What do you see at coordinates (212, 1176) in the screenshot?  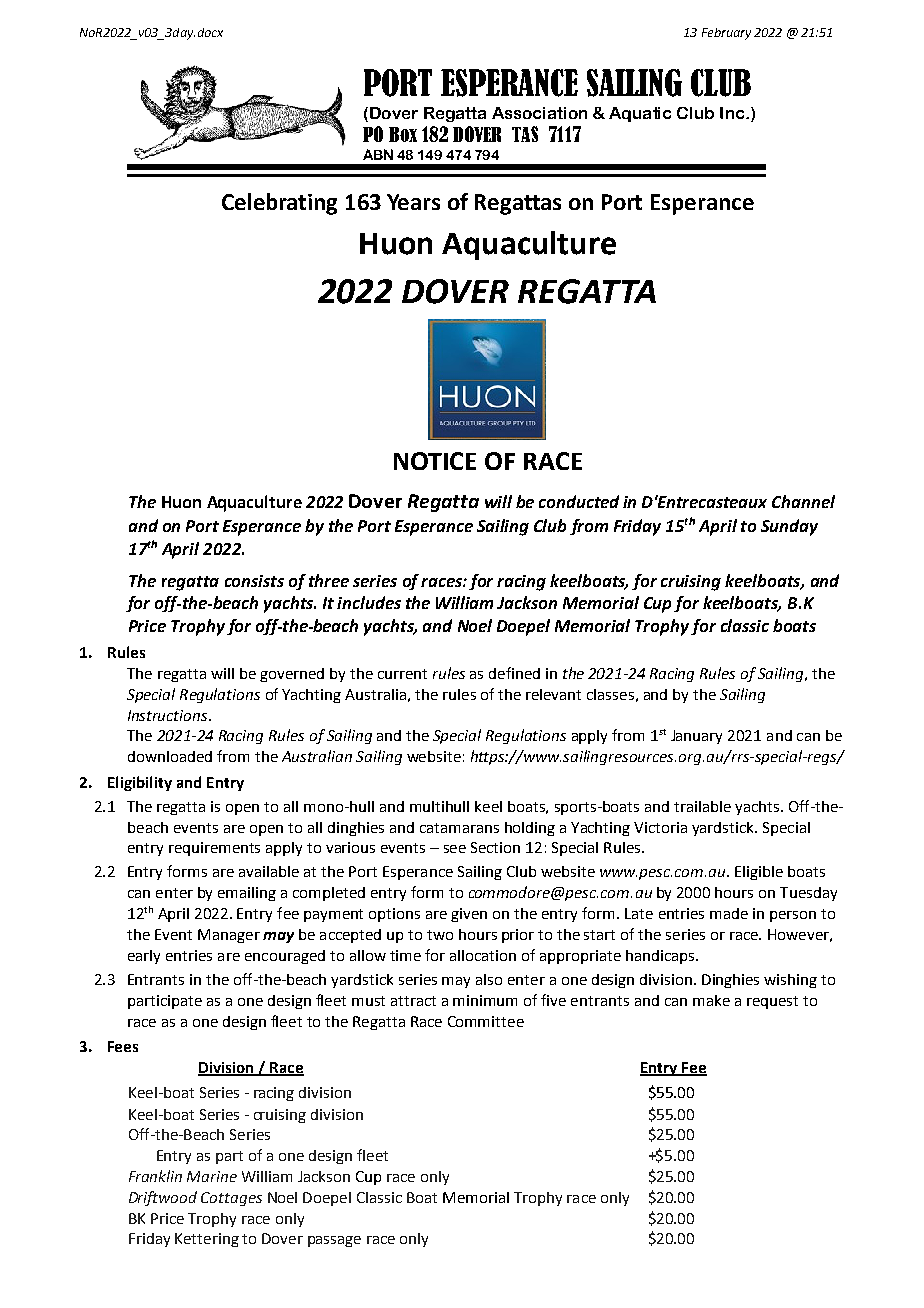 I see `Marine` at bounding box center [212, 1176].
